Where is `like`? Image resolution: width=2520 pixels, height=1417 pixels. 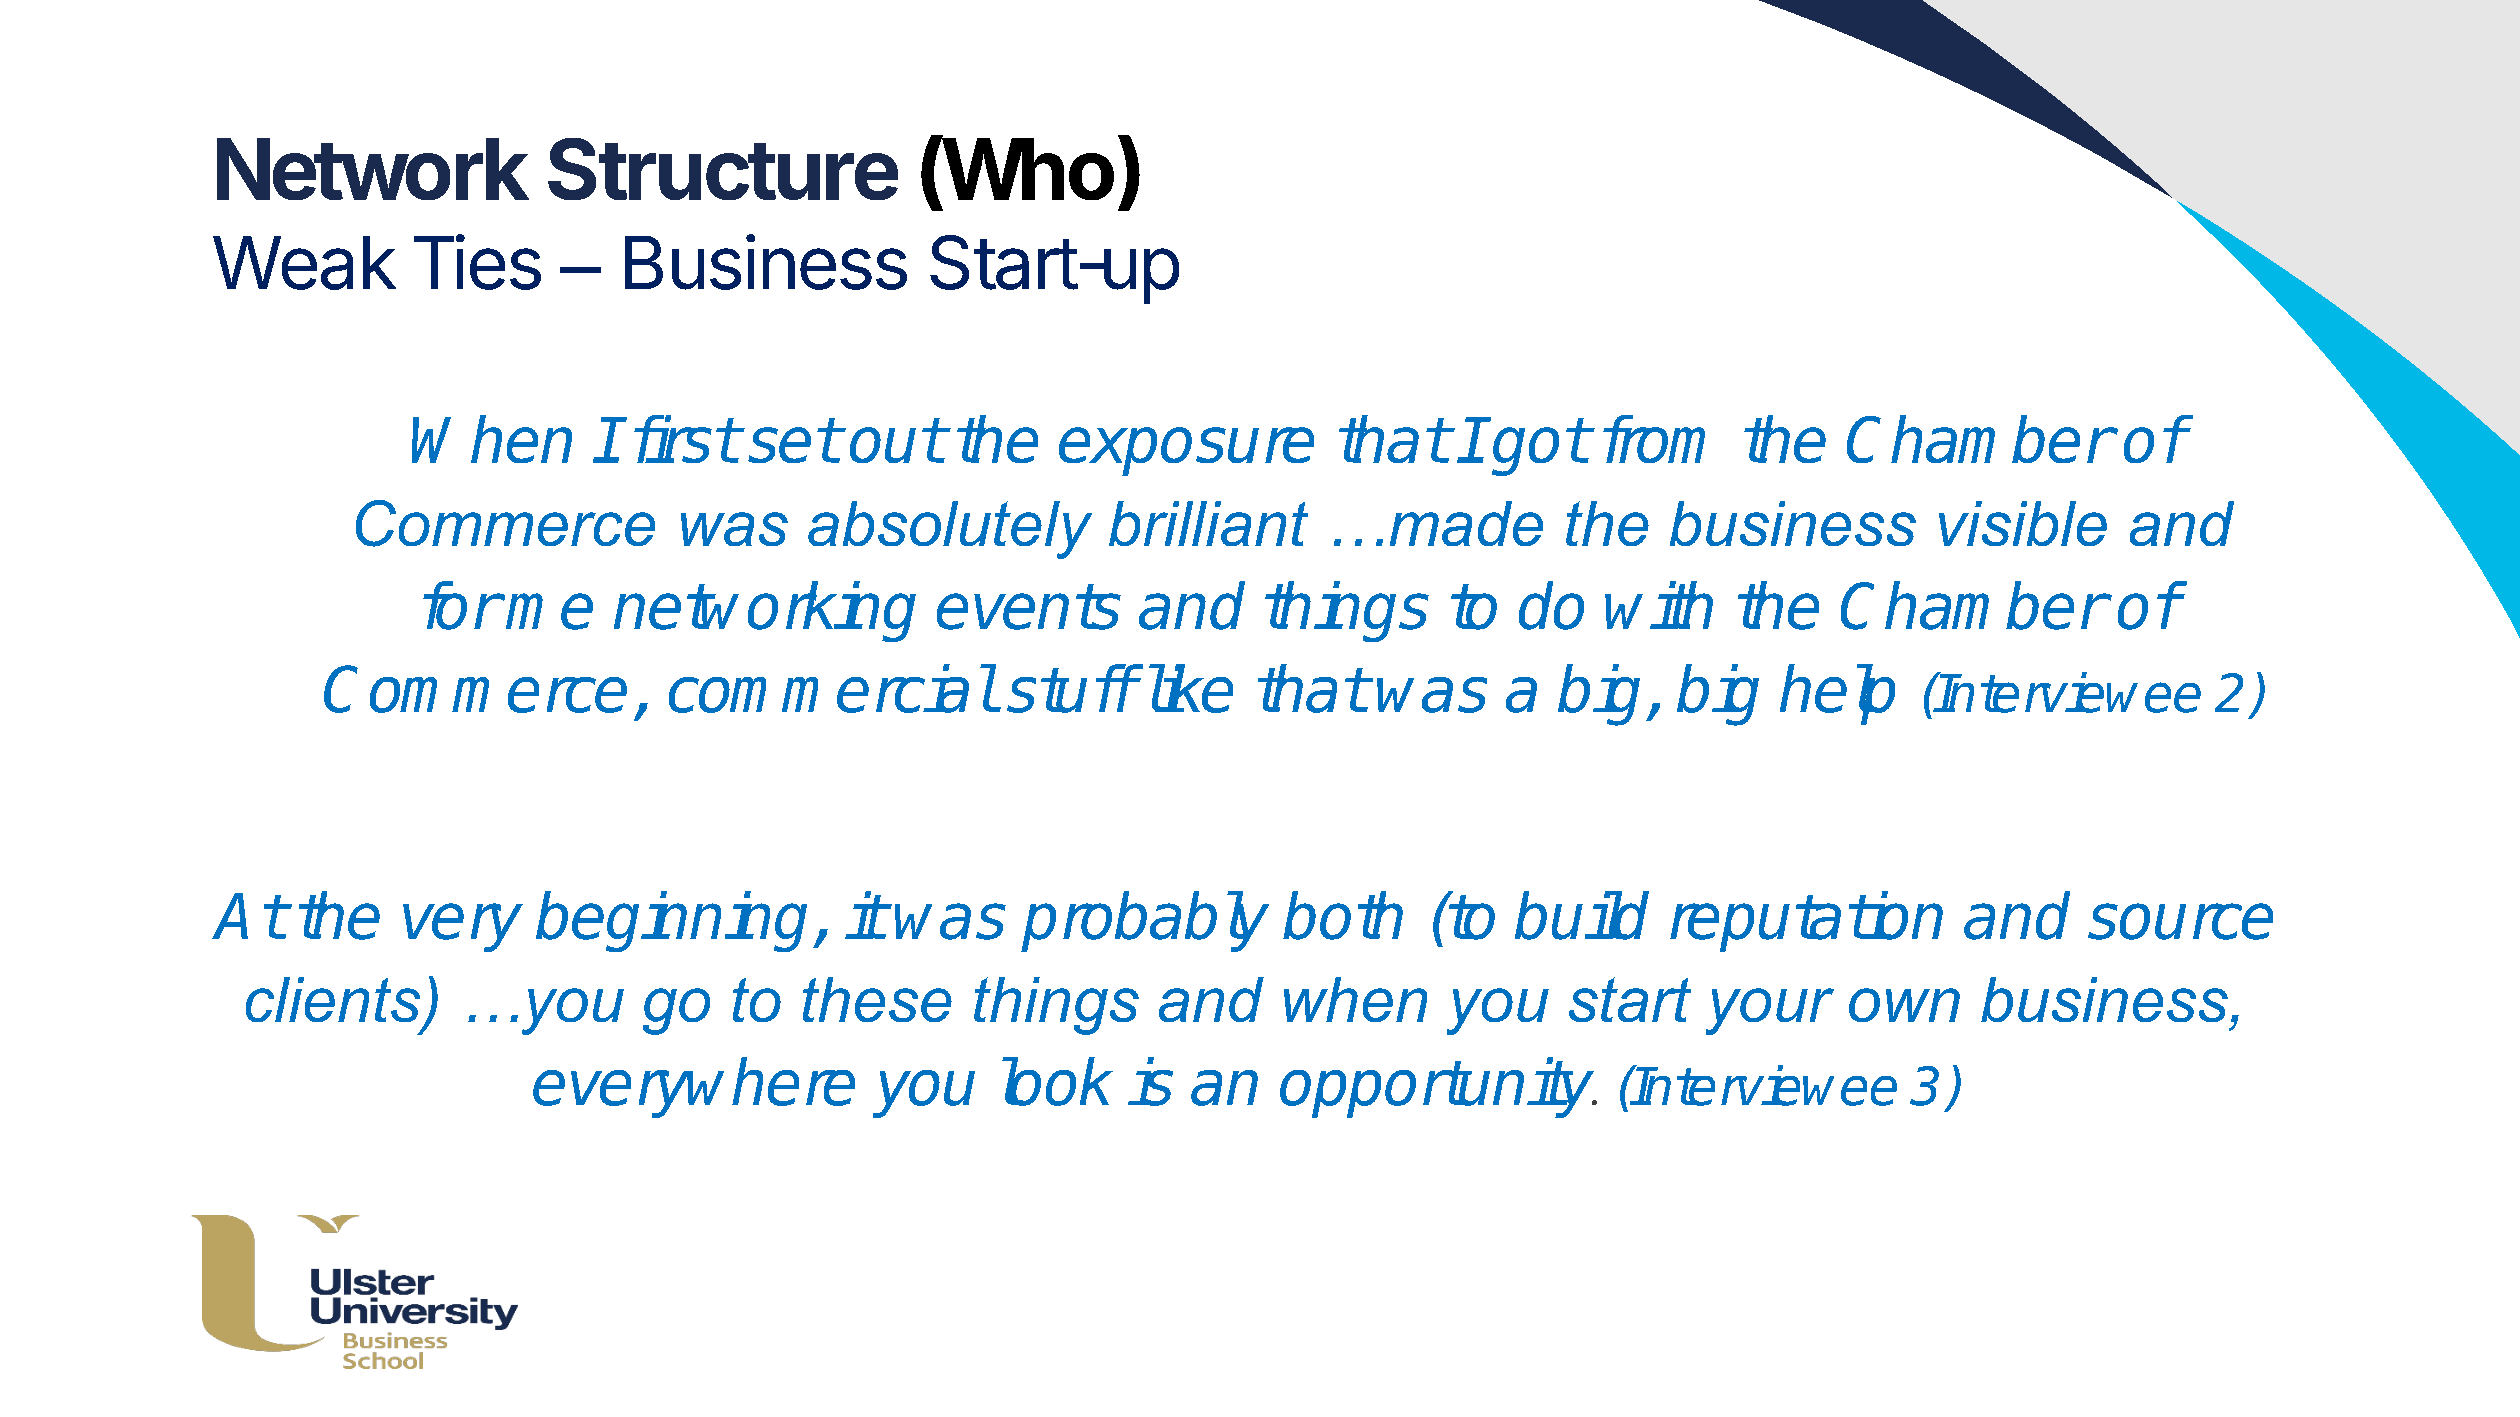 like is located at coordinates (1187, 688).
